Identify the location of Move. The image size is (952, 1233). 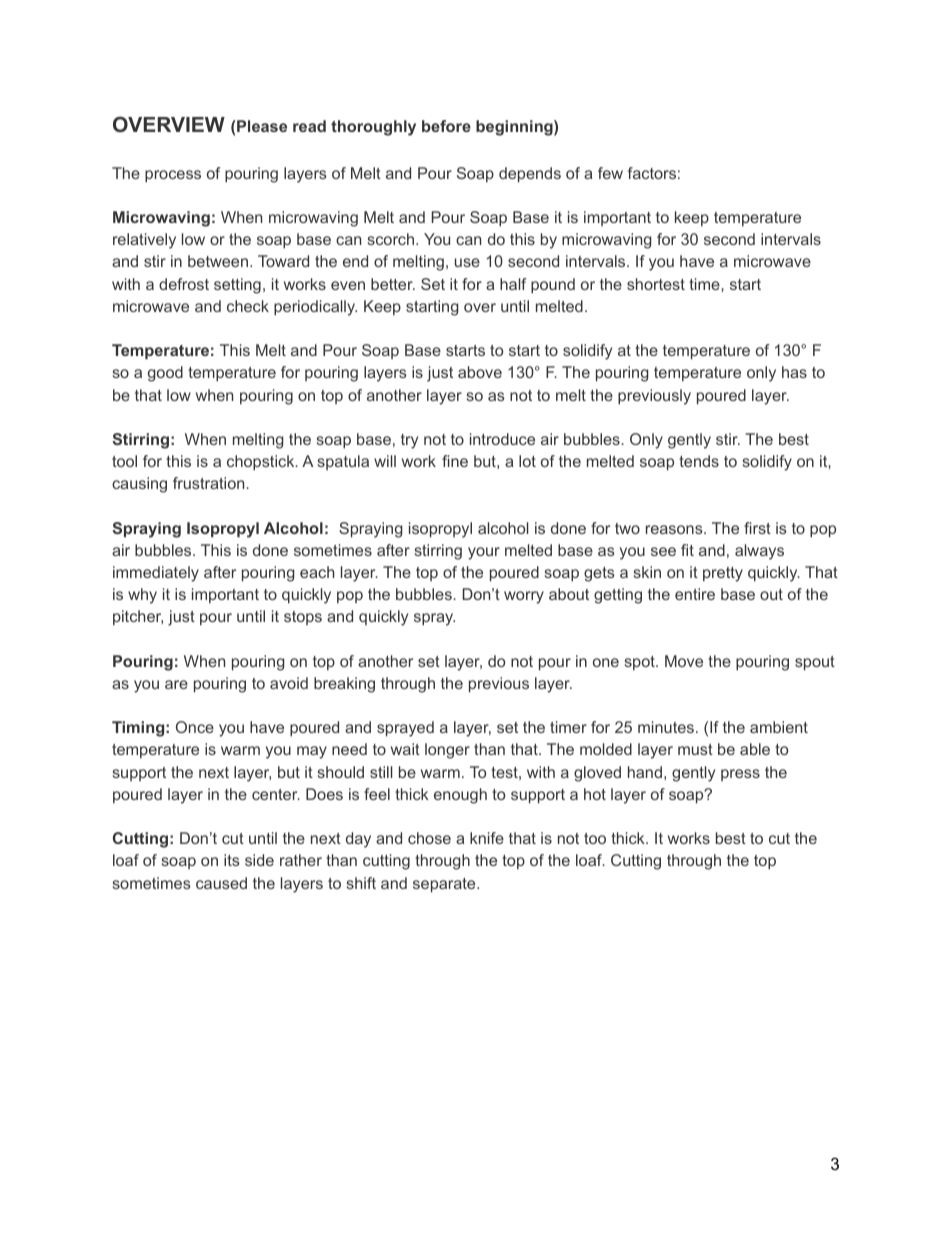
(684, 661).
